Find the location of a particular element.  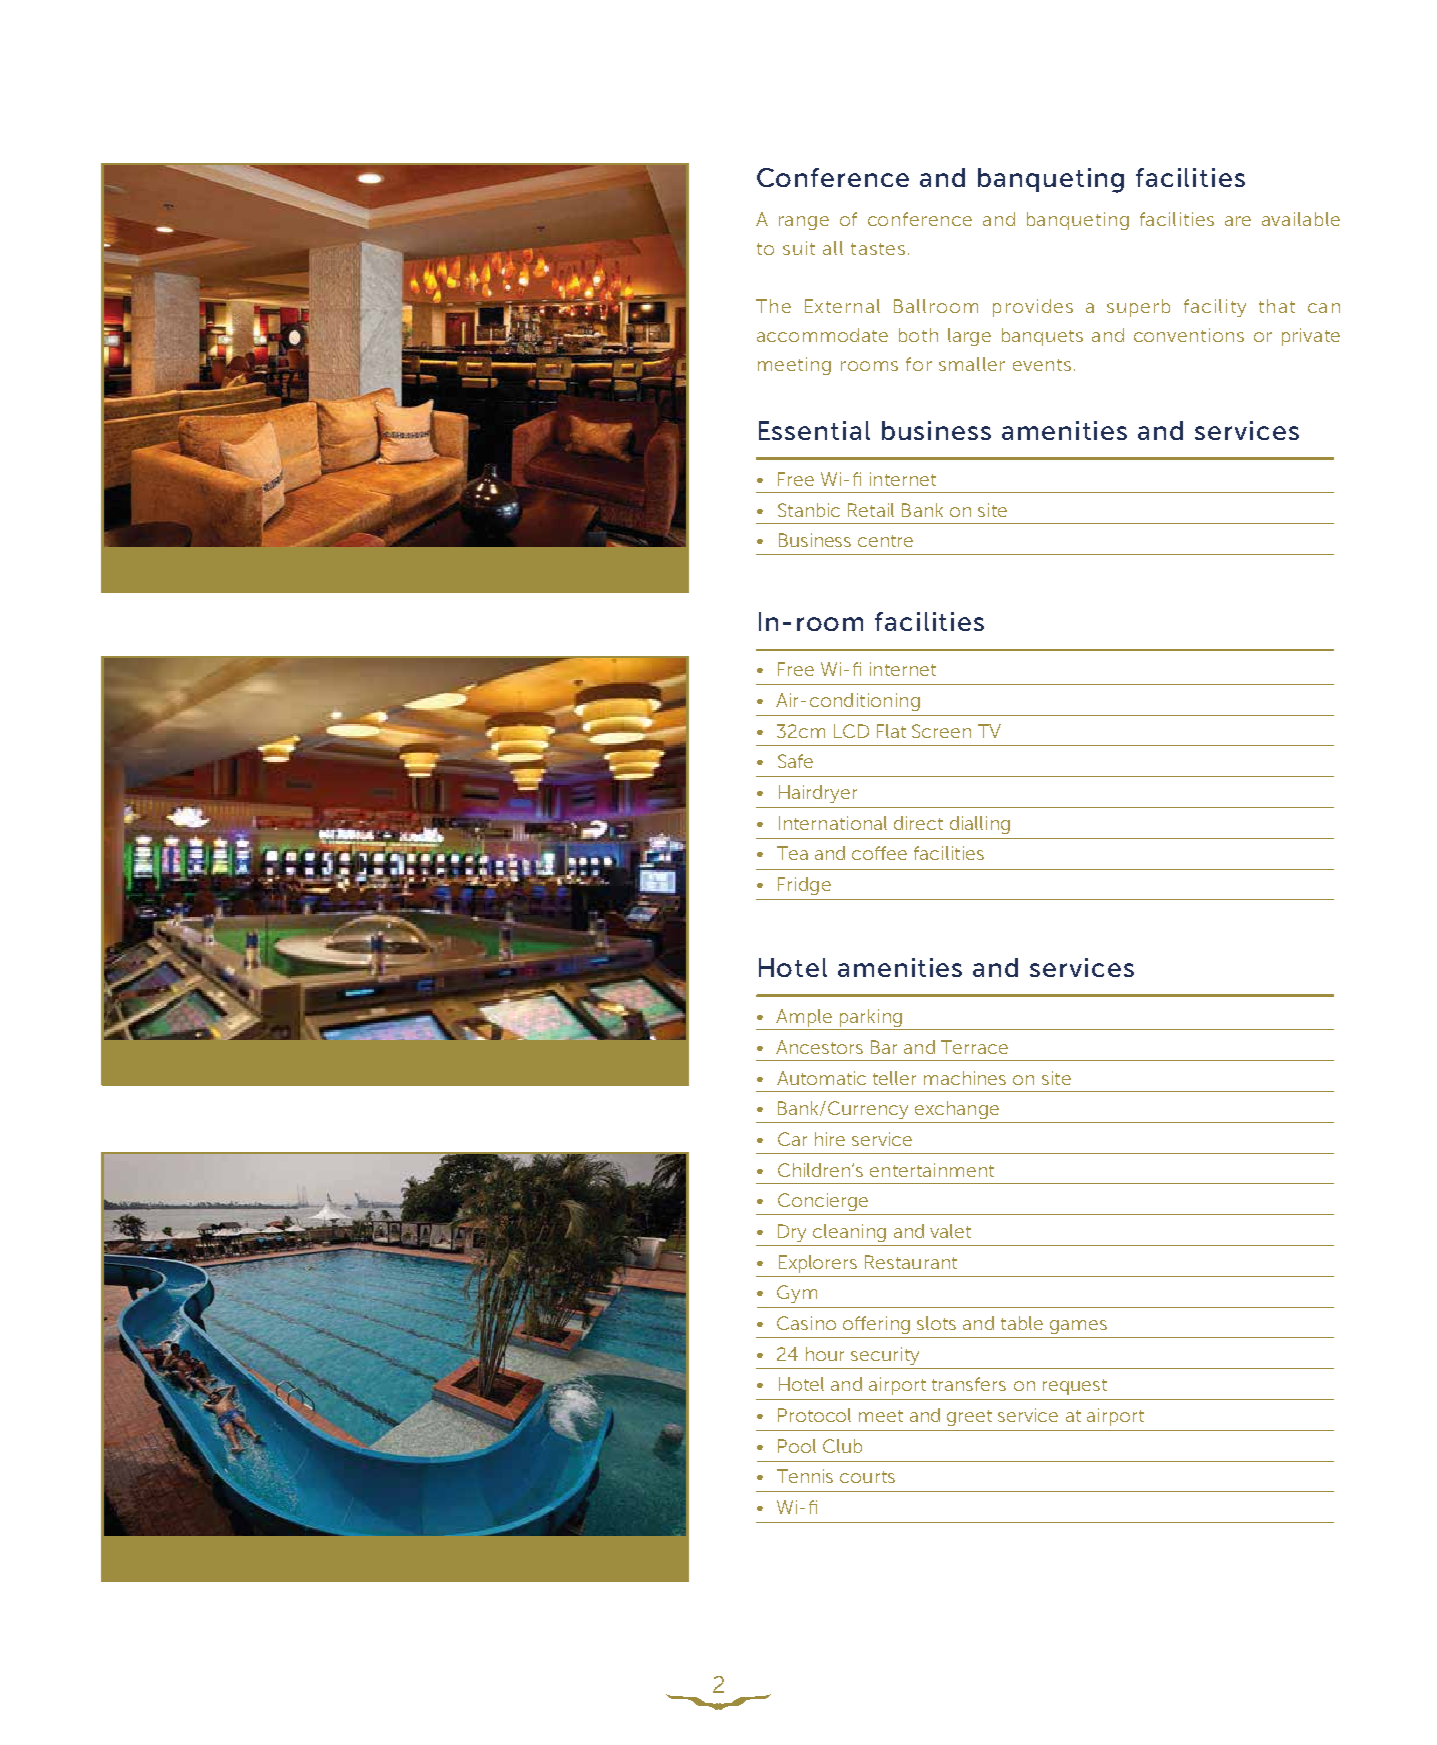

games is located at coordinates (1078, 1327).
